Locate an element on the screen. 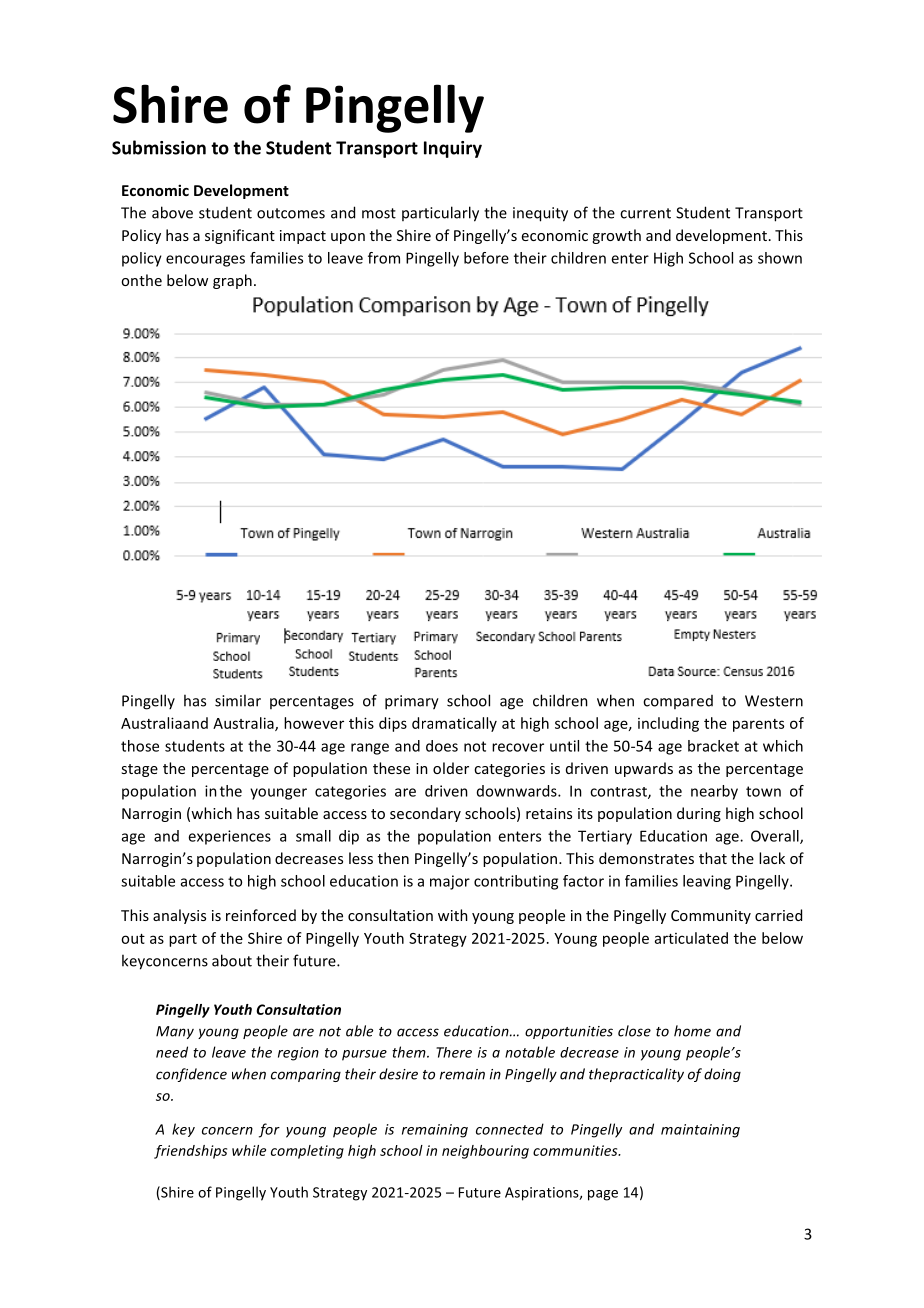 The width and height of the screenshot is (924, 1308). current is located at coordinates (645, 213).
